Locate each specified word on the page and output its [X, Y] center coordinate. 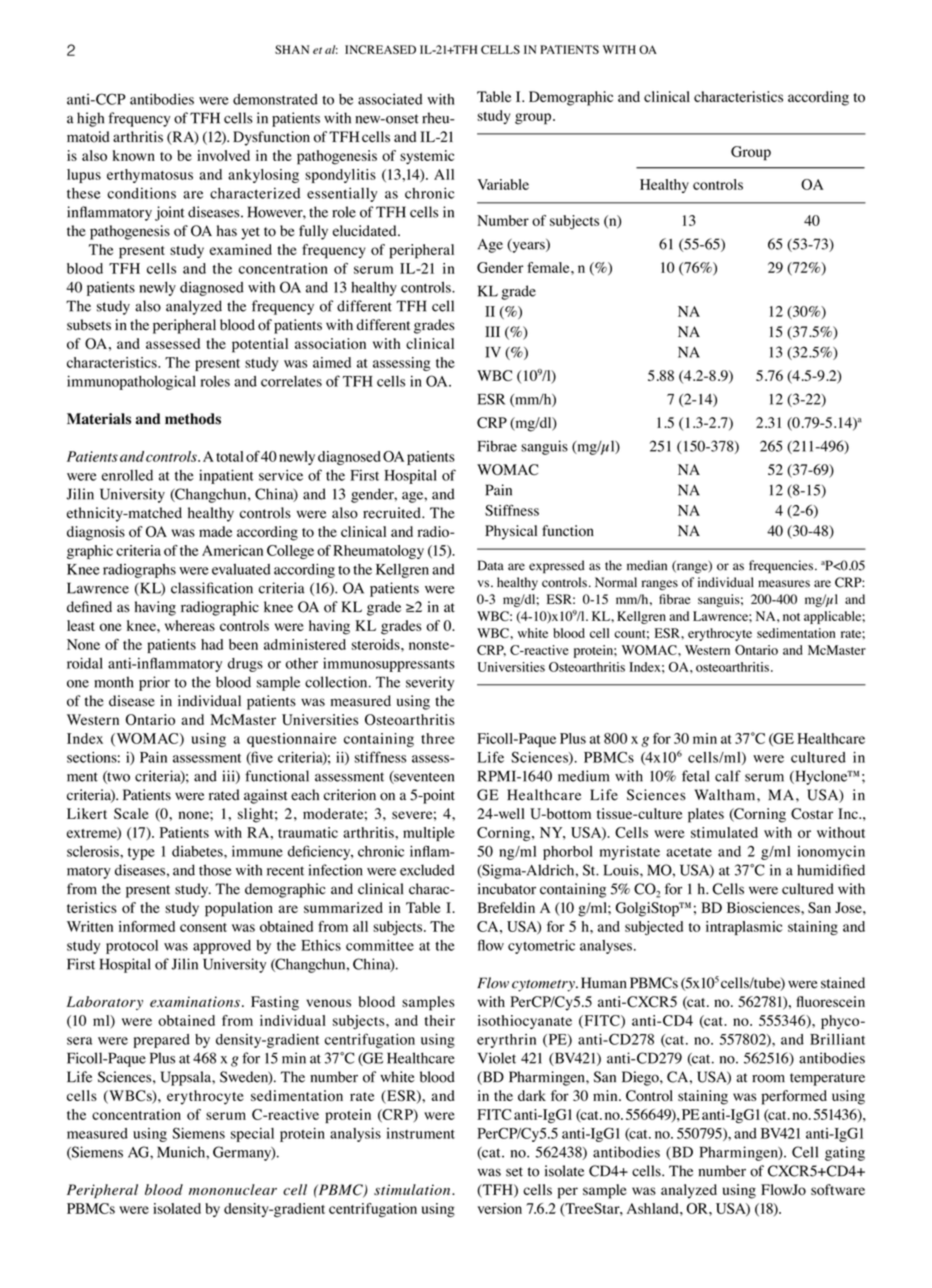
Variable [503, 184]
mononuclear [233, 1189]
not [791, 617]
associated [390, 99]
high [90, 119]
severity [430, 683]
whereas [190, 625]
